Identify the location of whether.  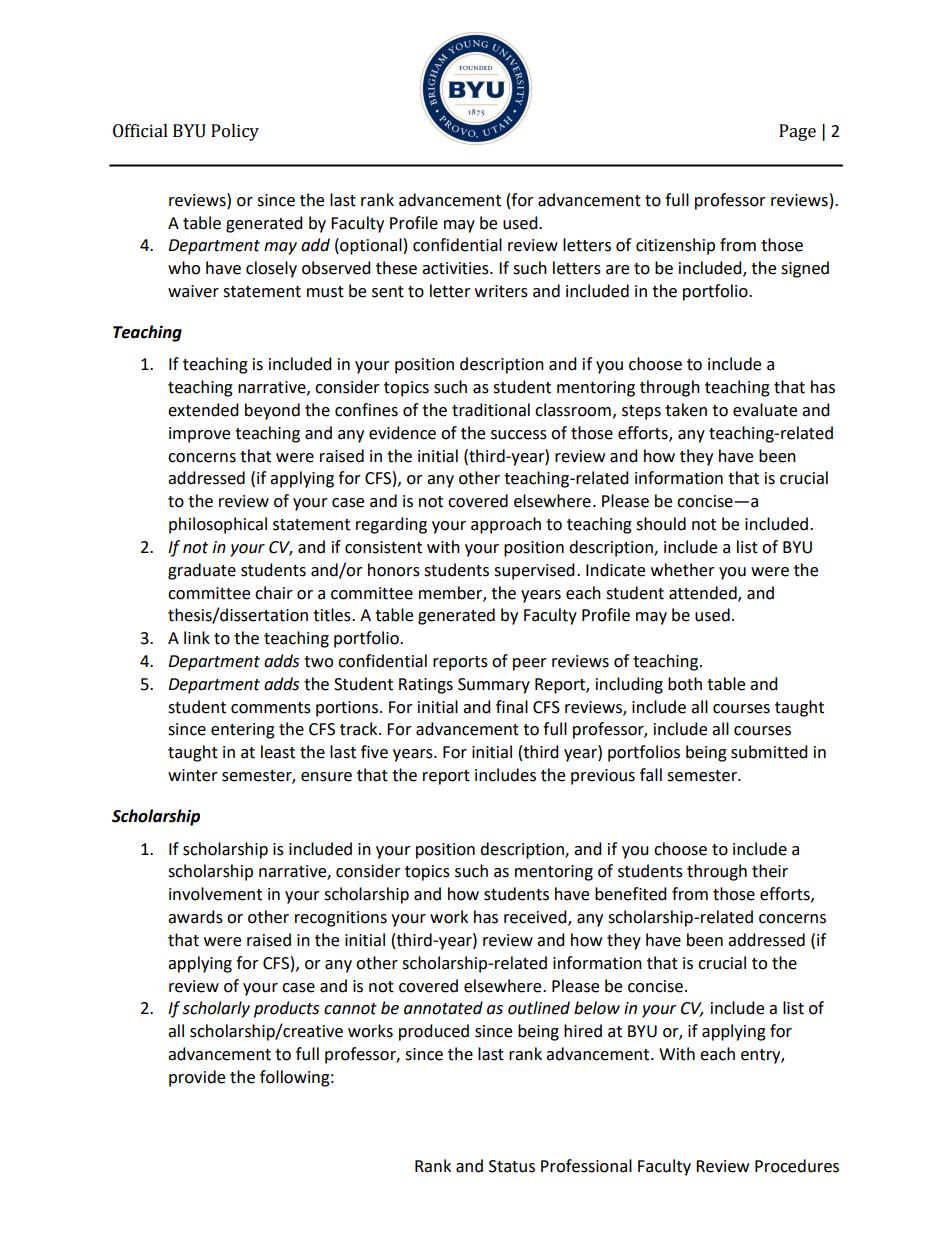
(683, 570).
